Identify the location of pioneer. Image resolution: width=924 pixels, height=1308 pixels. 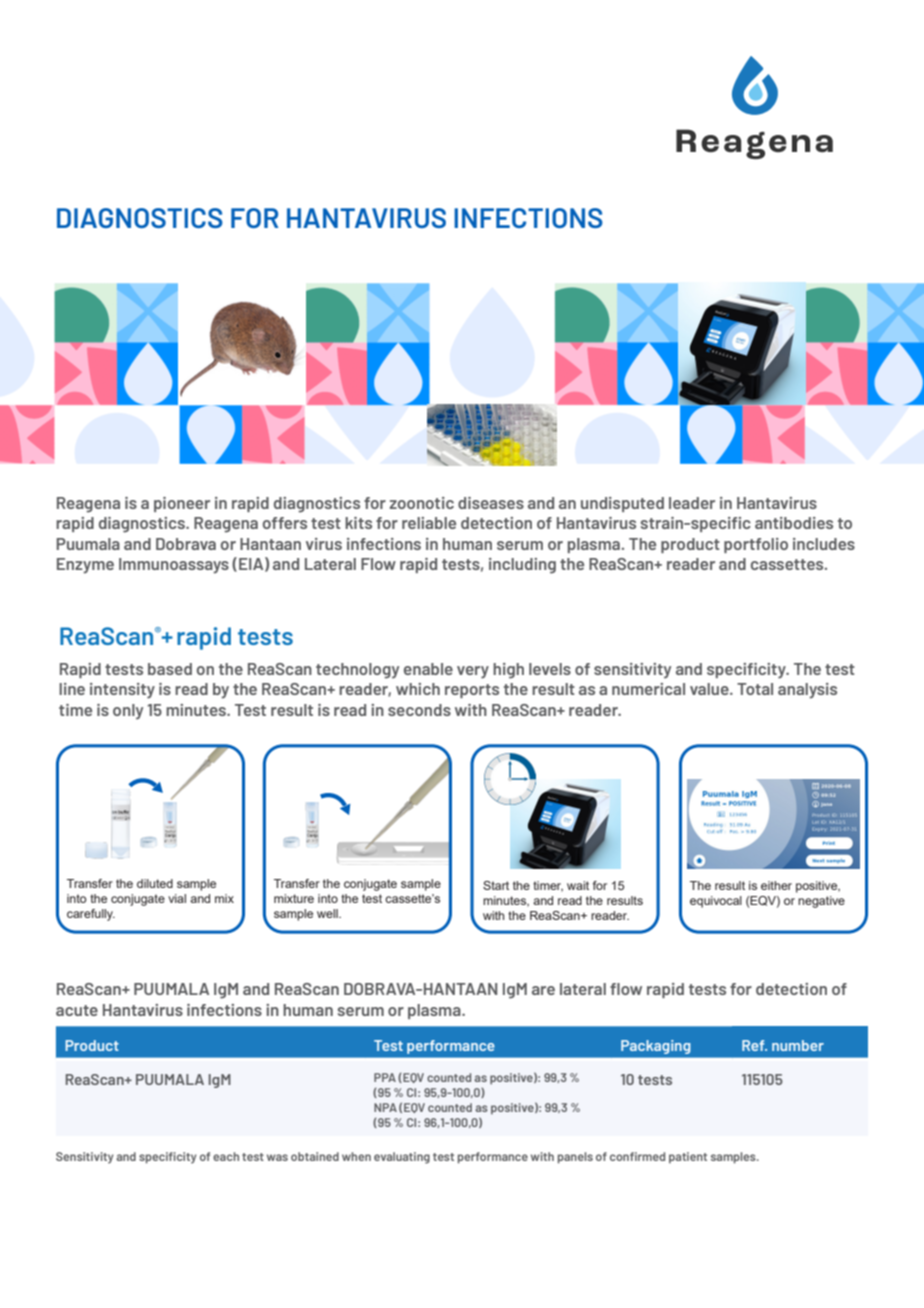
(182, 504).
